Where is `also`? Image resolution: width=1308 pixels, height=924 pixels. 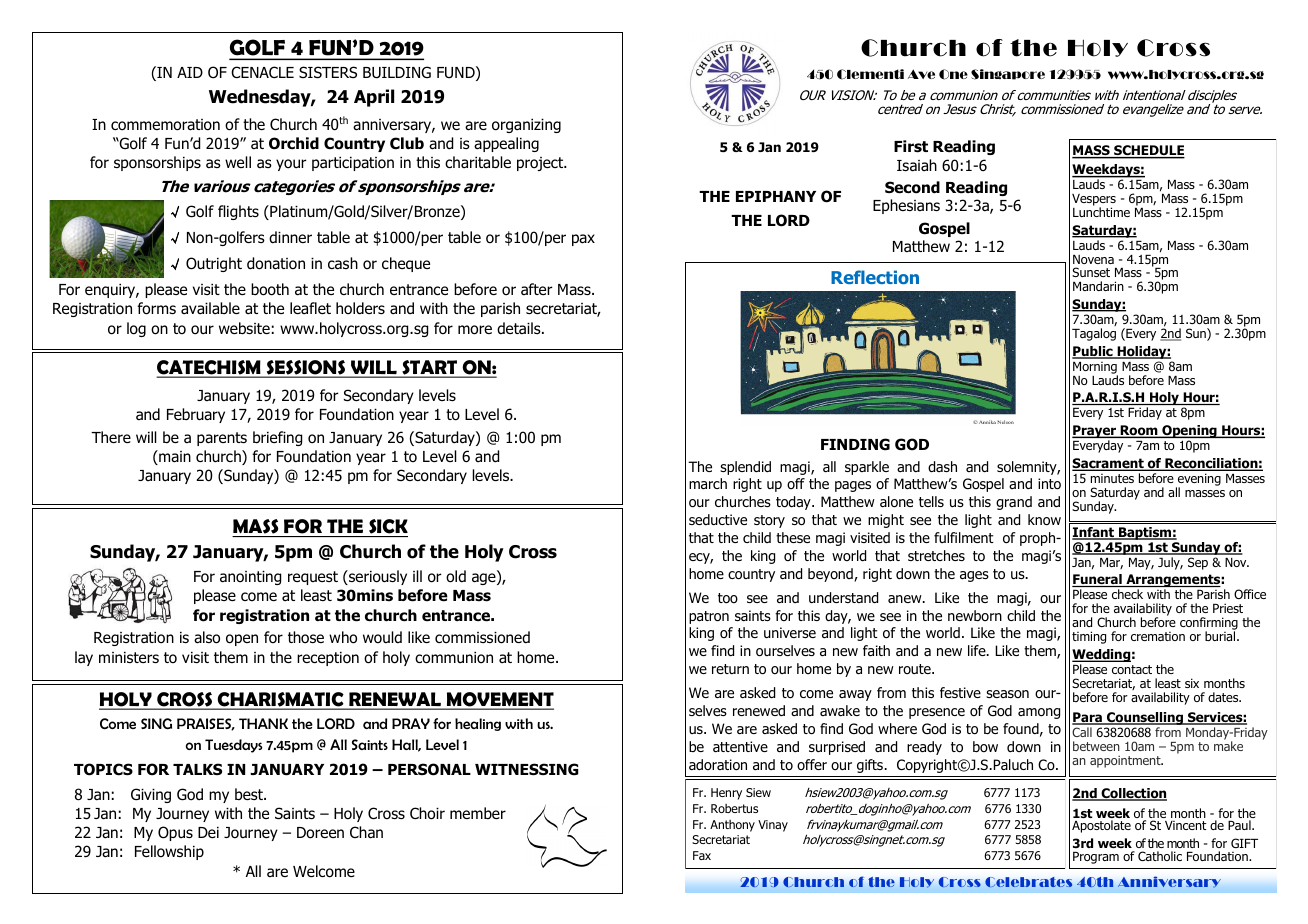
also is located at coordinates (207, 637).
